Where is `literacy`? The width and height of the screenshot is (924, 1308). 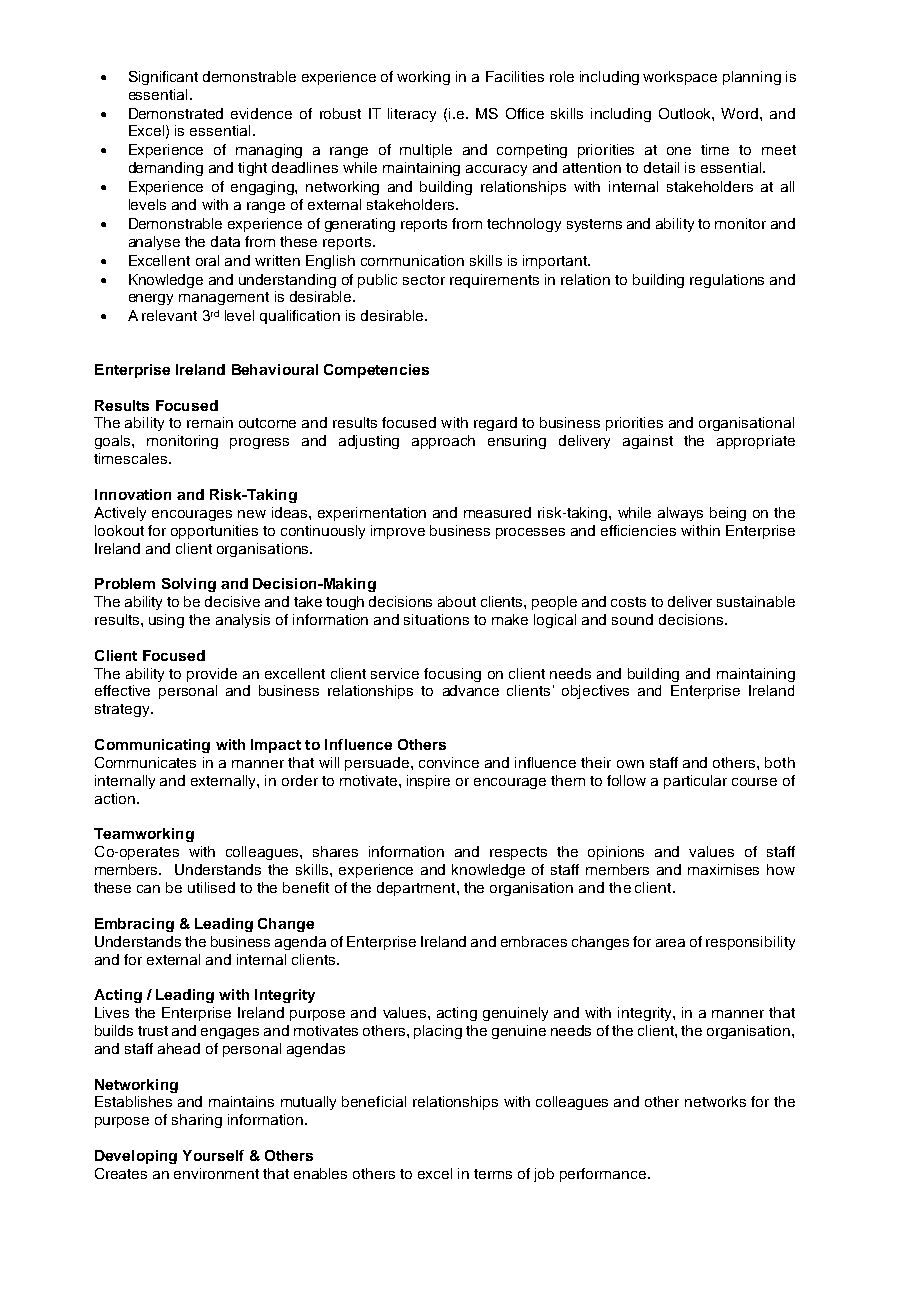 literacy is located at coordinates (412, 115).
